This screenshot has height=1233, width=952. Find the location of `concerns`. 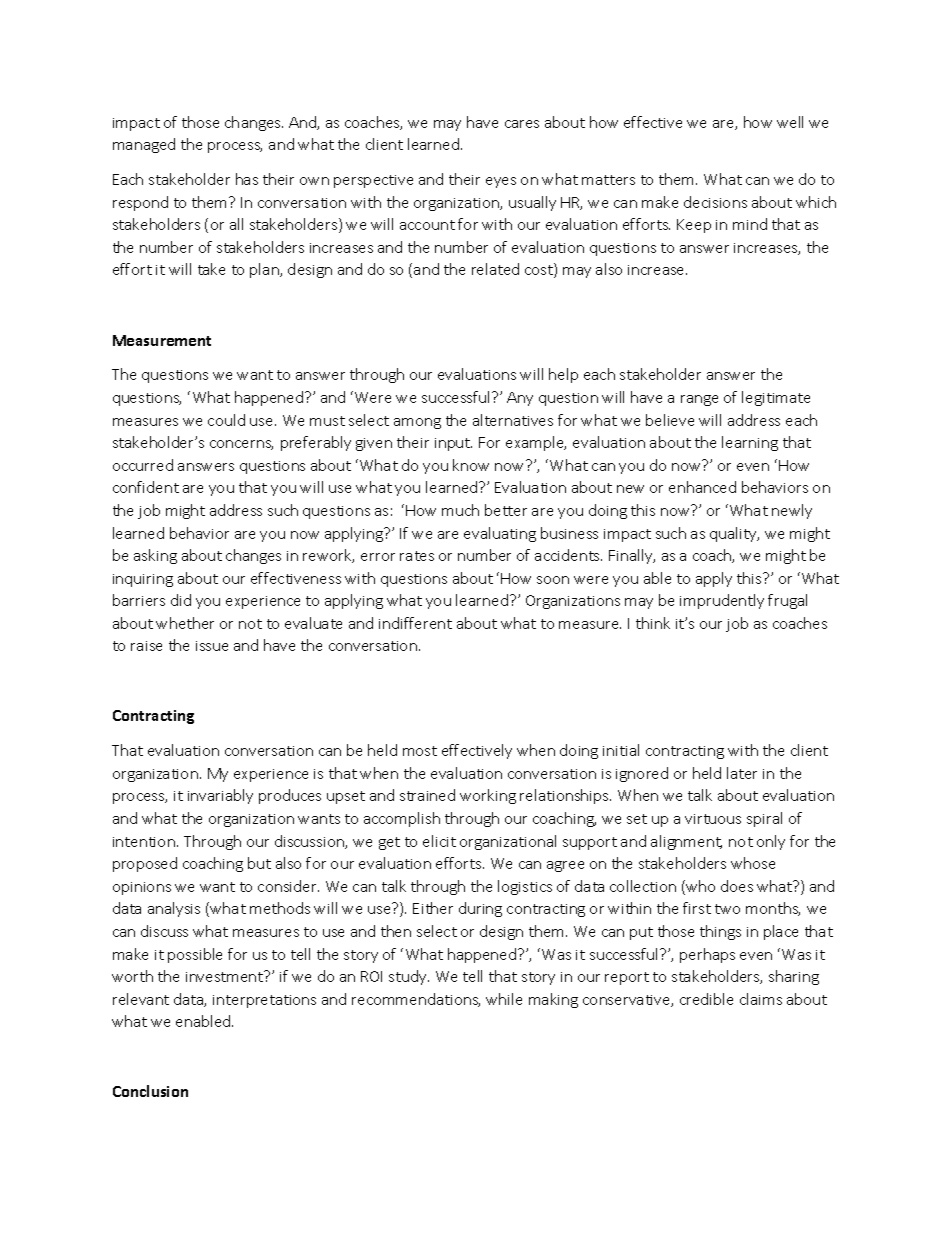

concerns is located at coordinates (241, 445).
